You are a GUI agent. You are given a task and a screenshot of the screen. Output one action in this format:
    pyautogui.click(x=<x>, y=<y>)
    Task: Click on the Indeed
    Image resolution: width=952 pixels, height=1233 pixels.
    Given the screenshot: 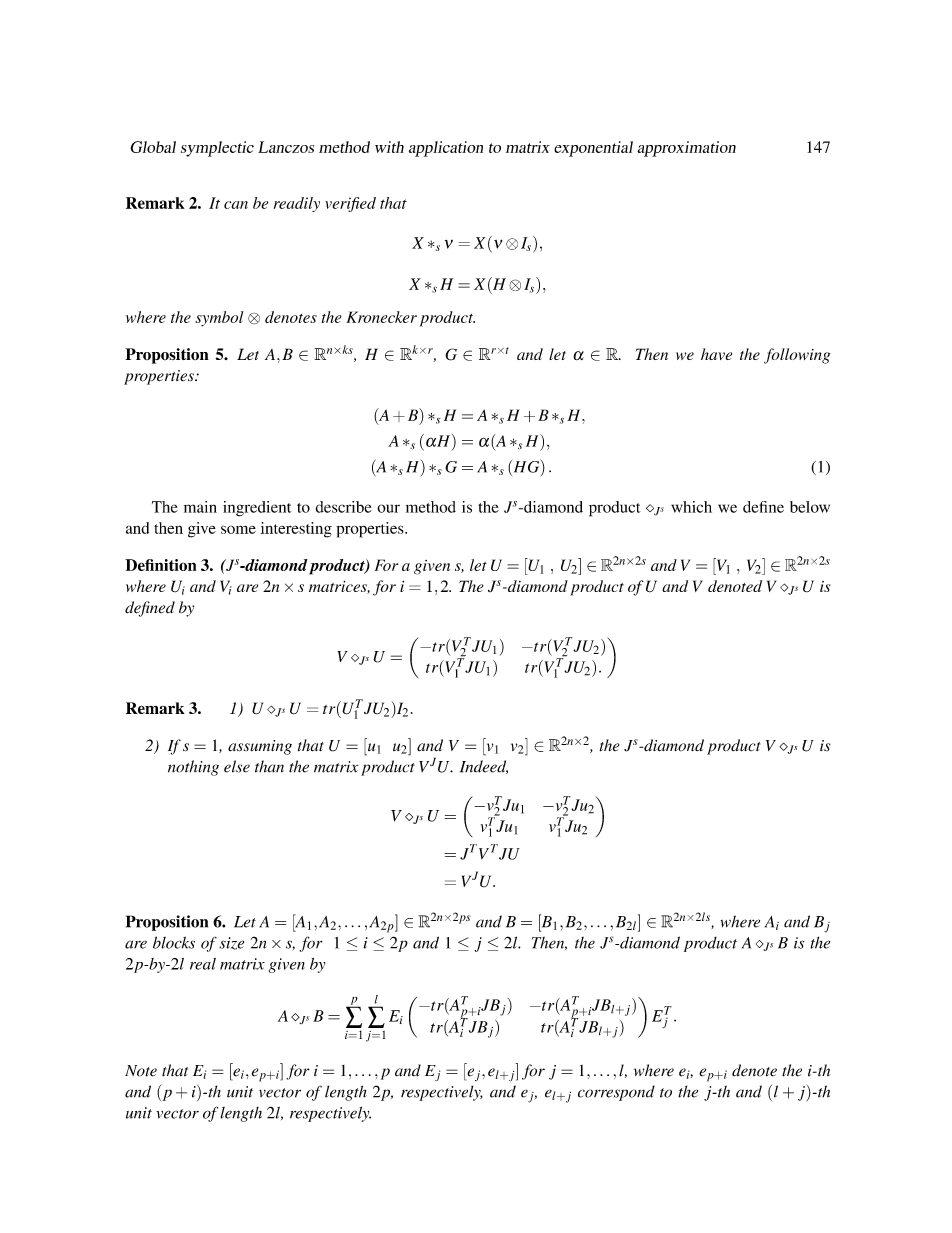 What is the action you would take?
    pyautogui.click(x=484, y=767)
